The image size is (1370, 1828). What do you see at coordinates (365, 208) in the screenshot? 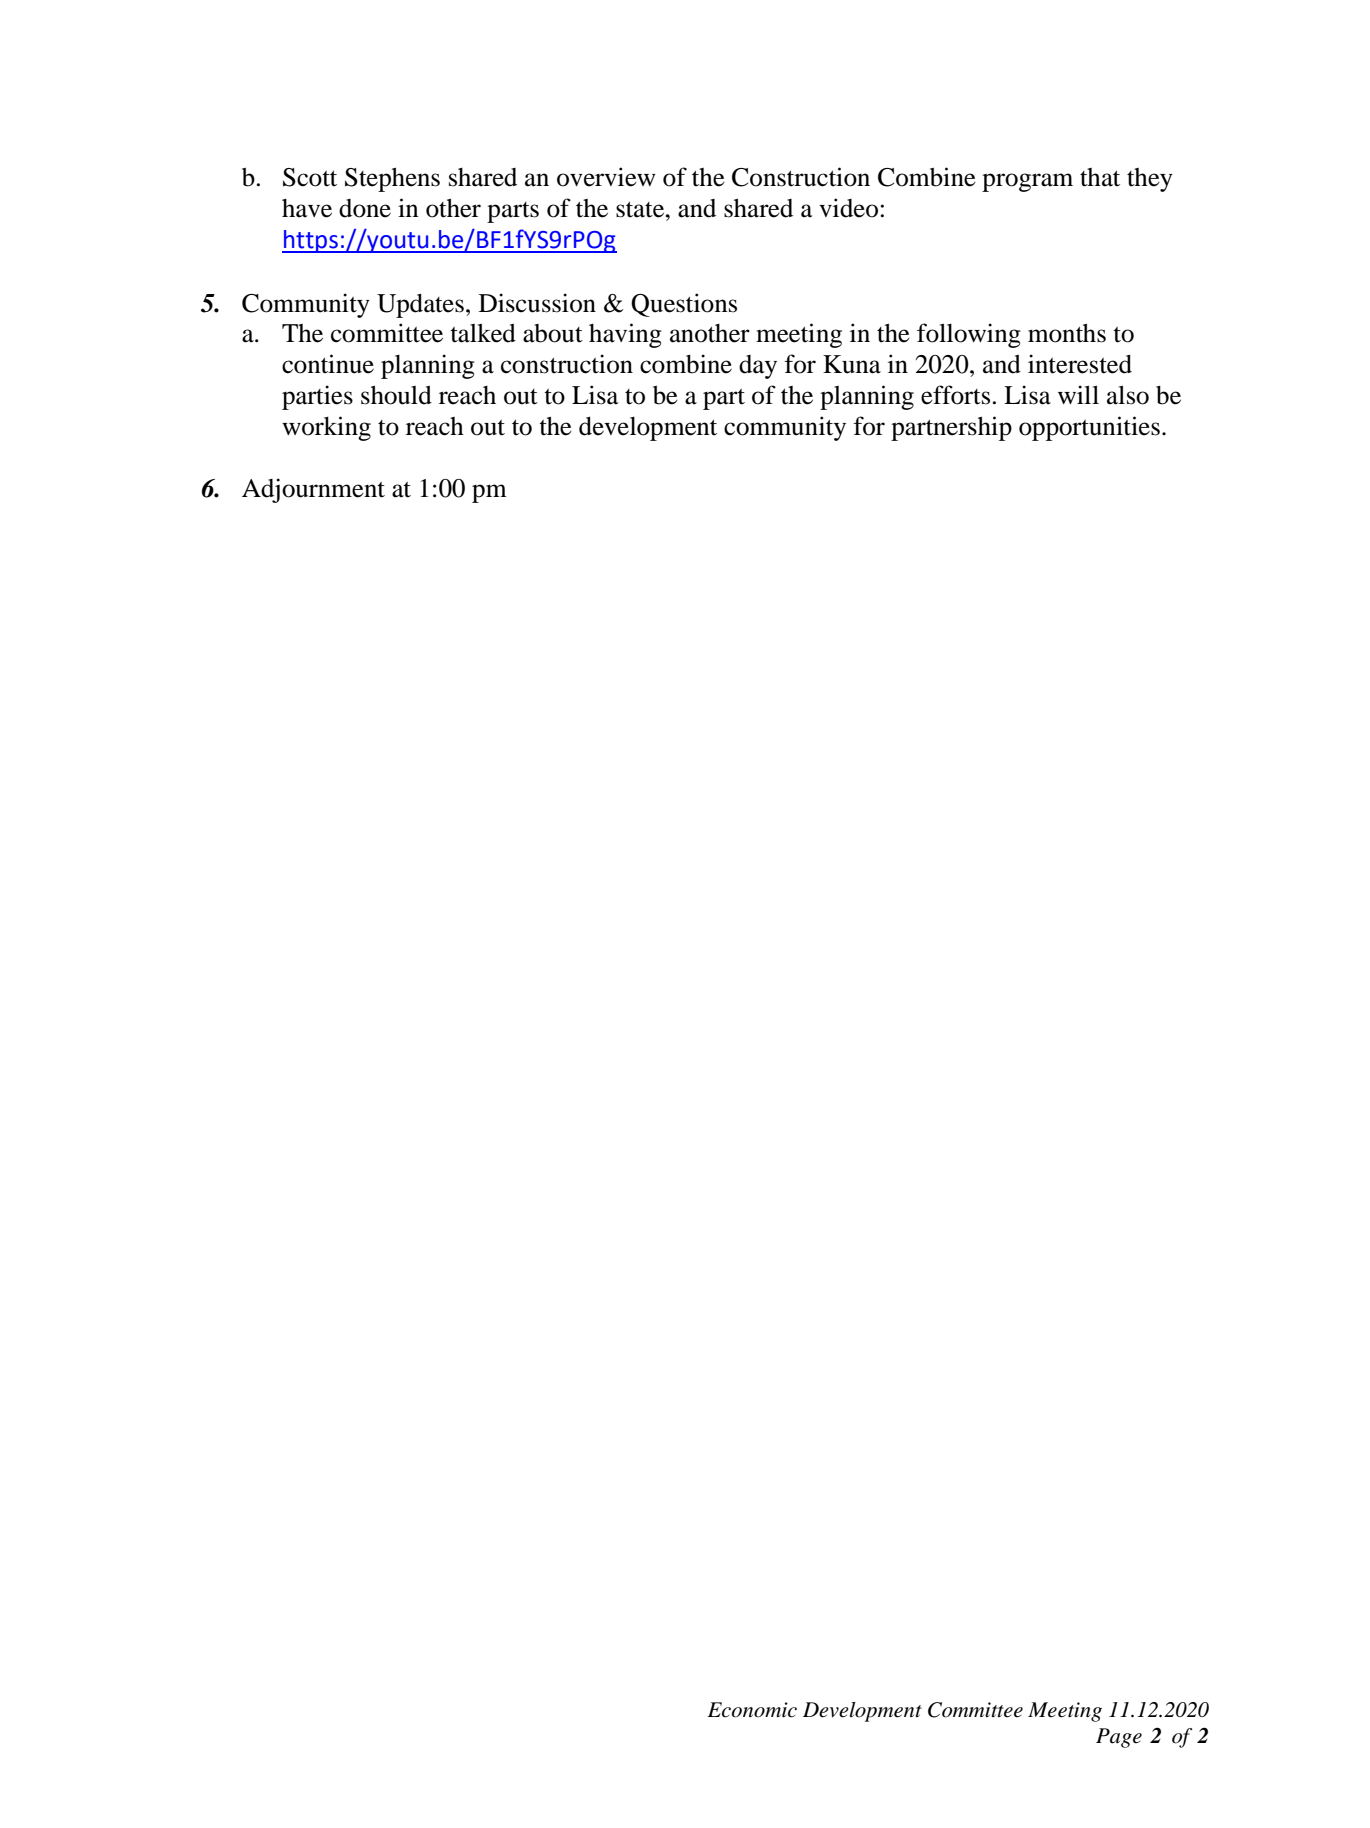
I see `done` at bounding box center [365, 208].
